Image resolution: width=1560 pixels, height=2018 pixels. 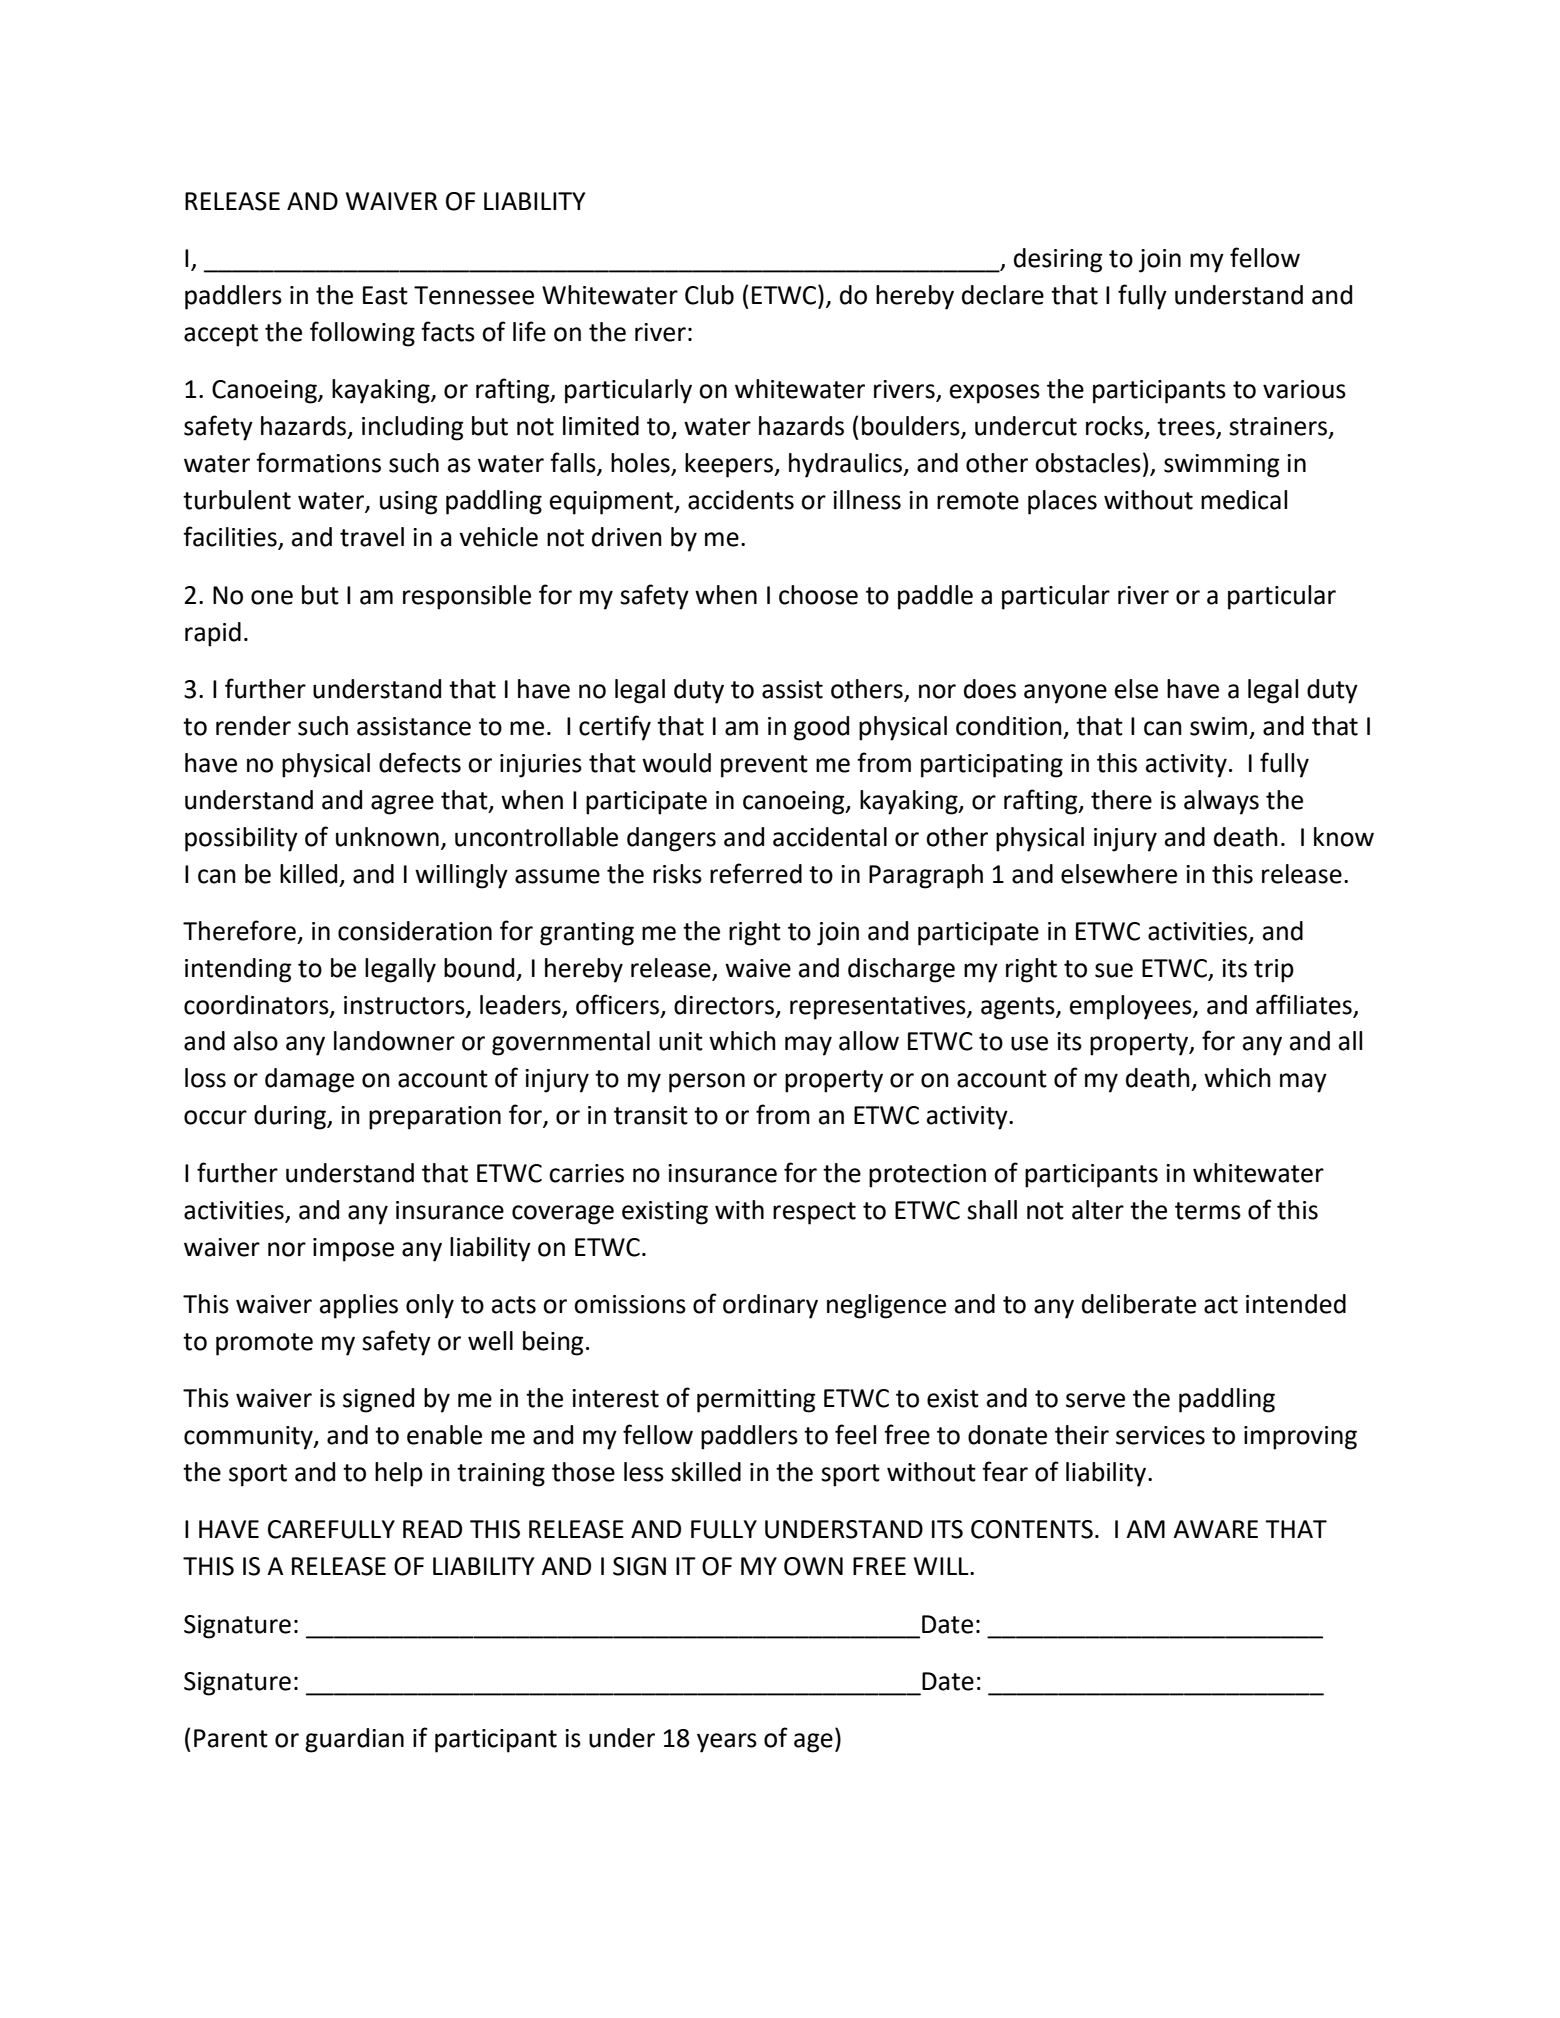 What do you see at coordinates (362, 334) in the screenshot?
I see `following` at bounding box center [362, 334].
